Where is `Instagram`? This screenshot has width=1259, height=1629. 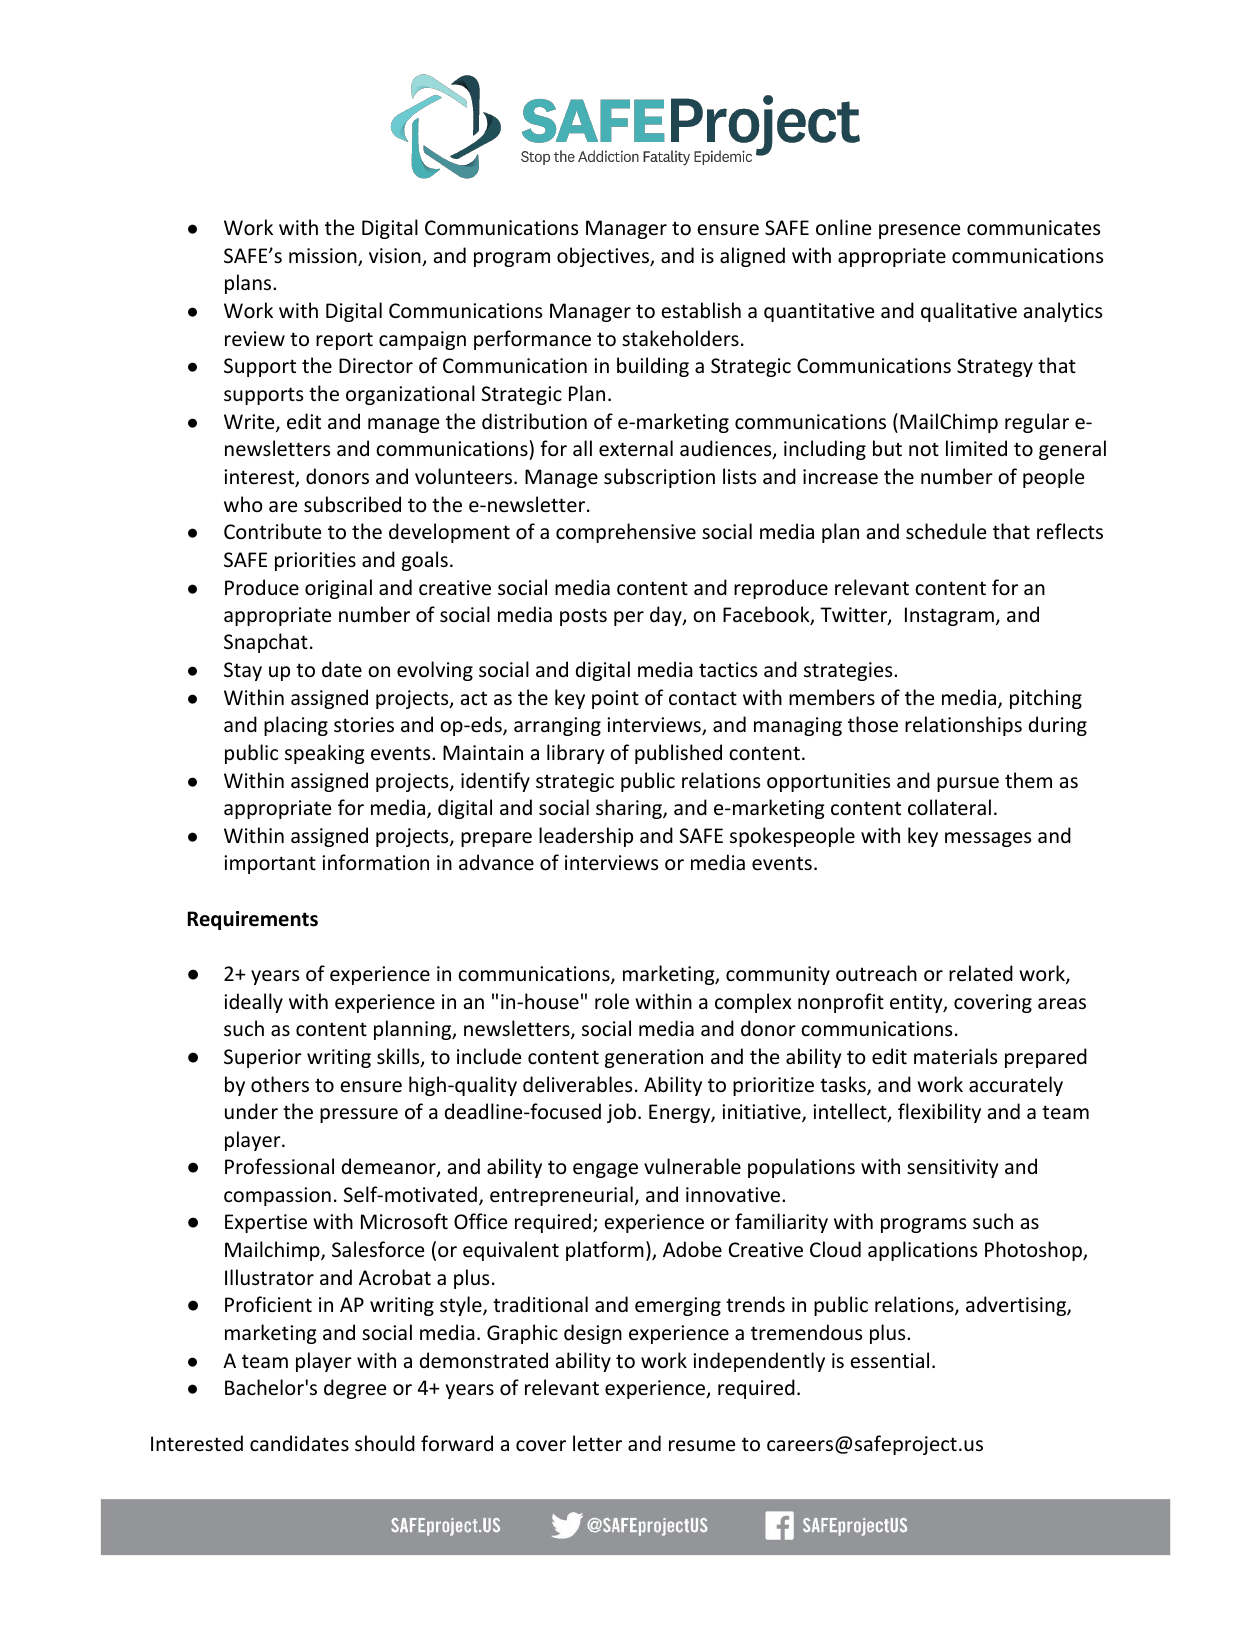 Instagram is located at coordinates (949, 616).
